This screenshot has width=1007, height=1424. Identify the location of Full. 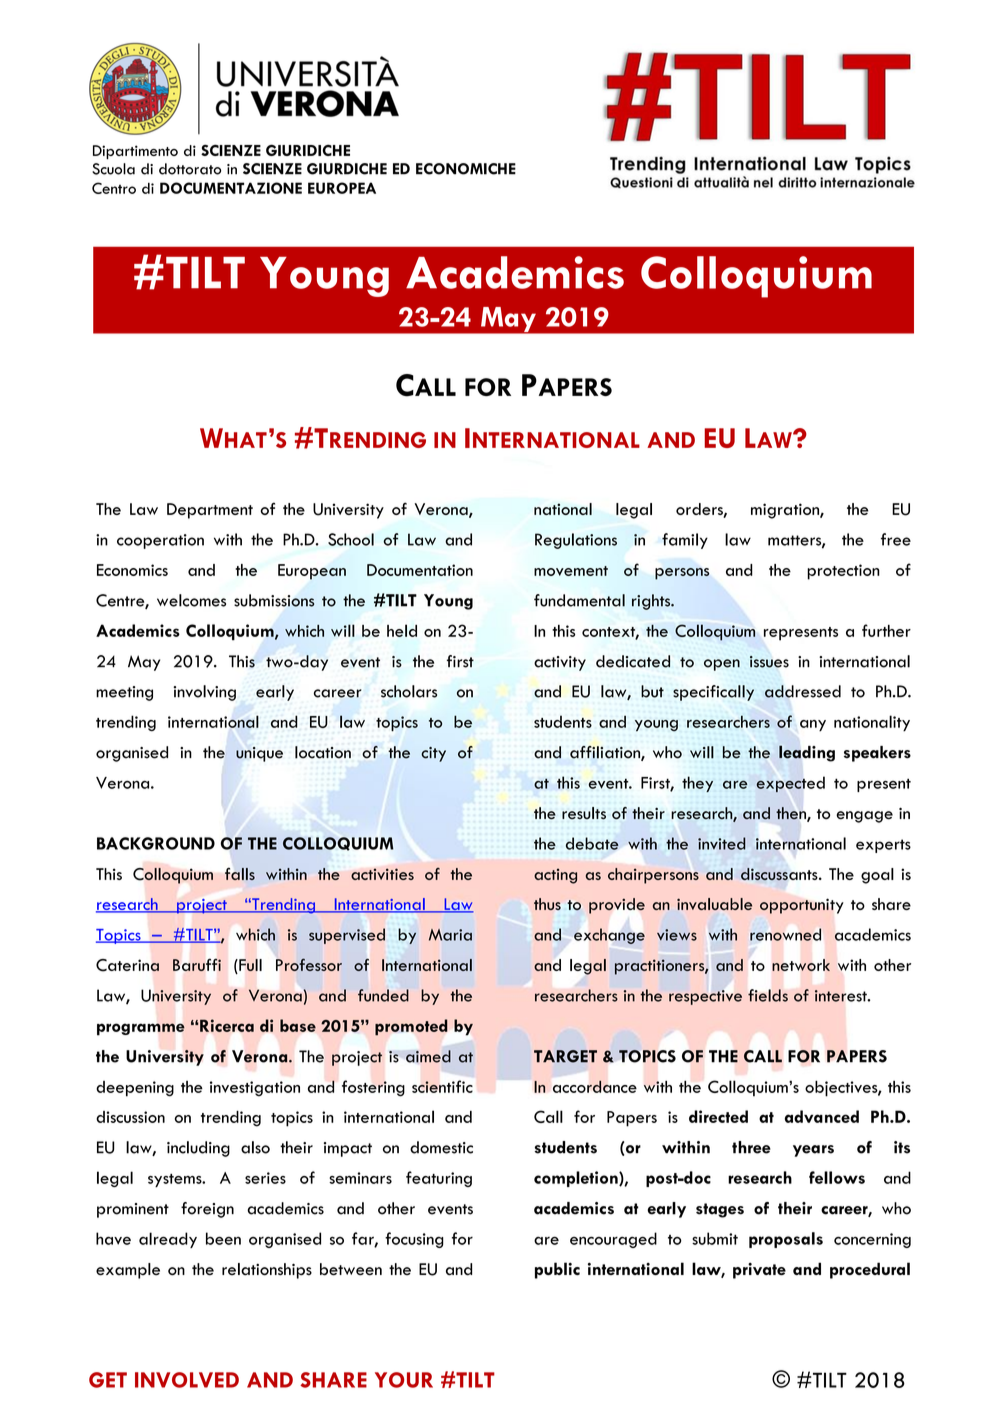
(249, 966).
